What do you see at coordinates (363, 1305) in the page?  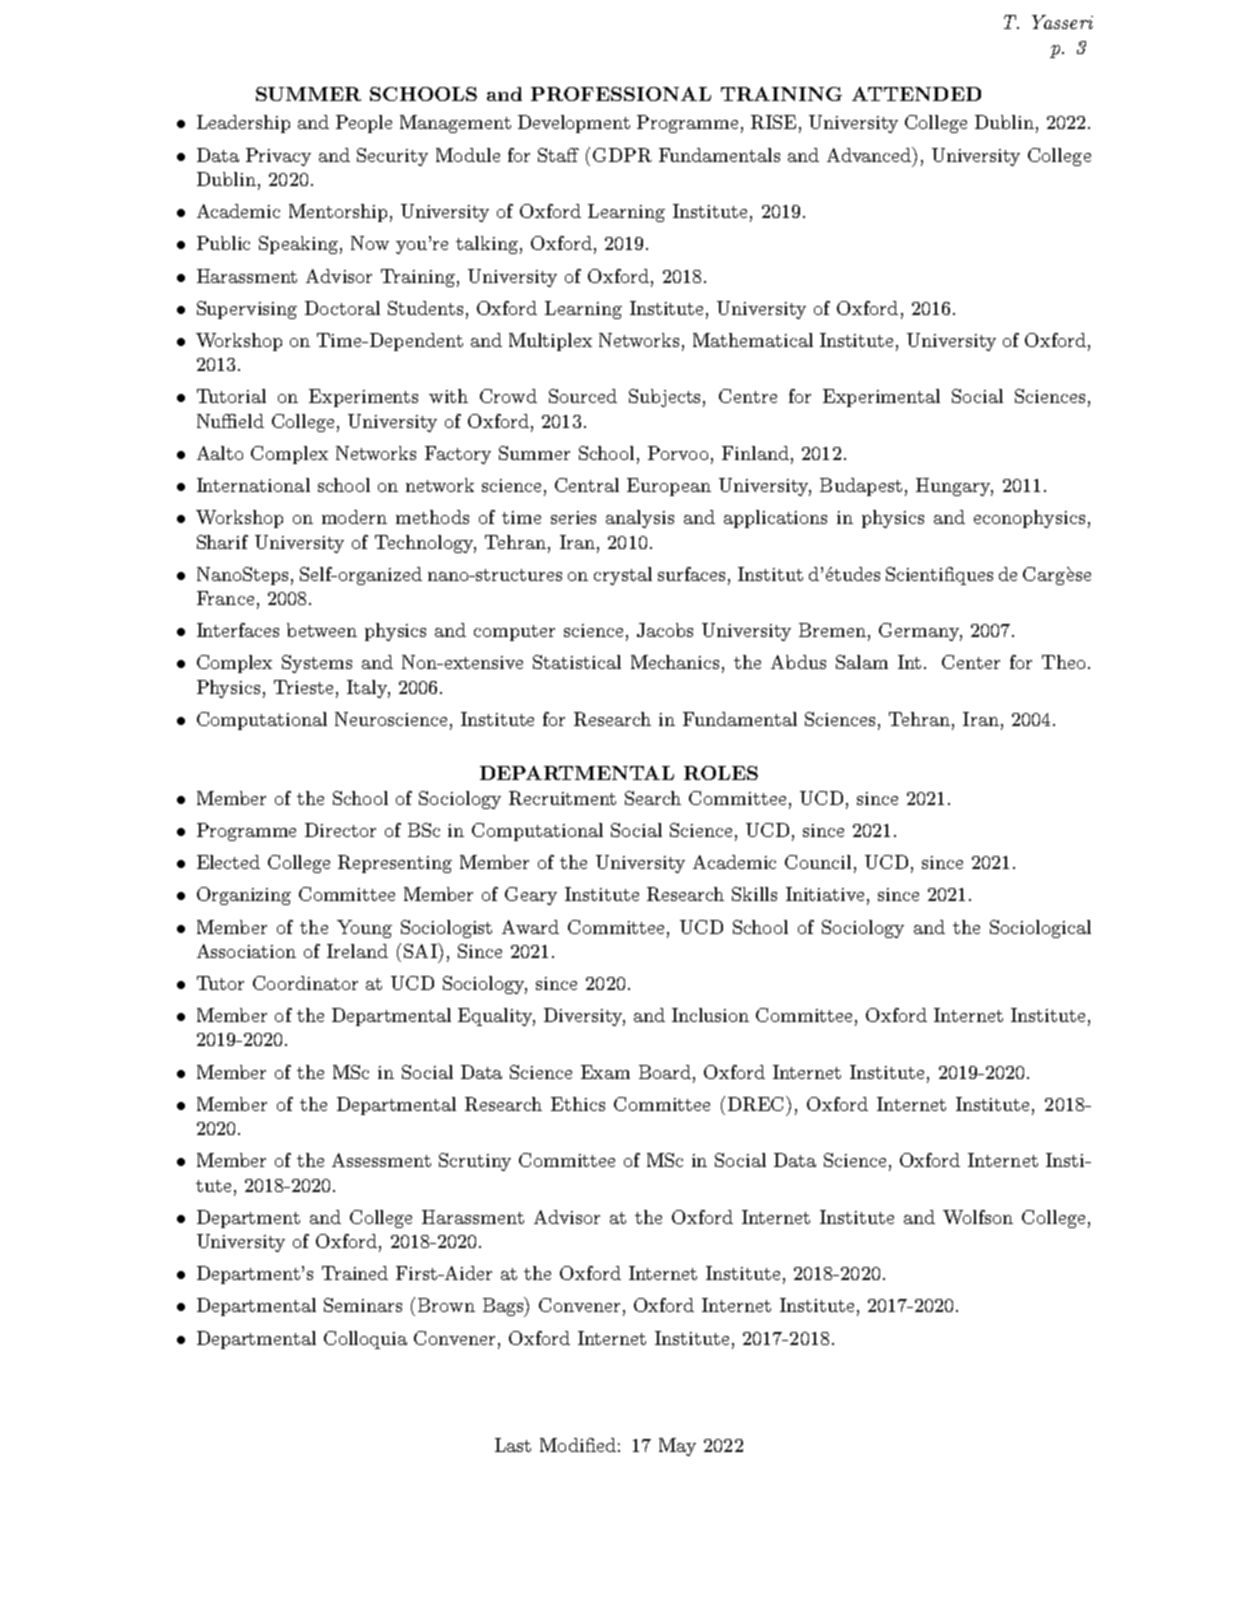 I see `Seminars` at bounding box center [363, 1305].
